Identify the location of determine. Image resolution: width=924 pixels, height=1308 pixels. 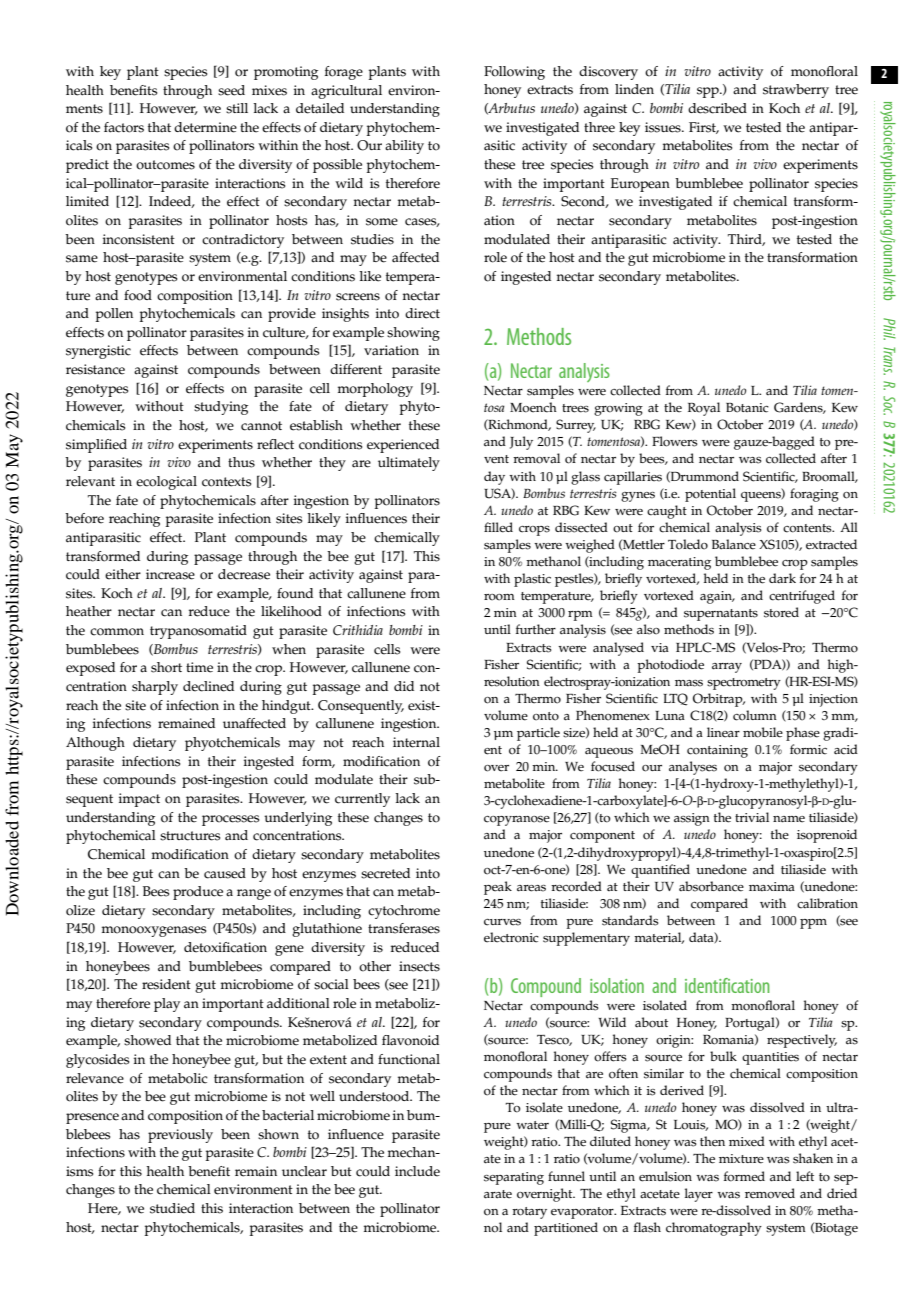
(205, 127).
